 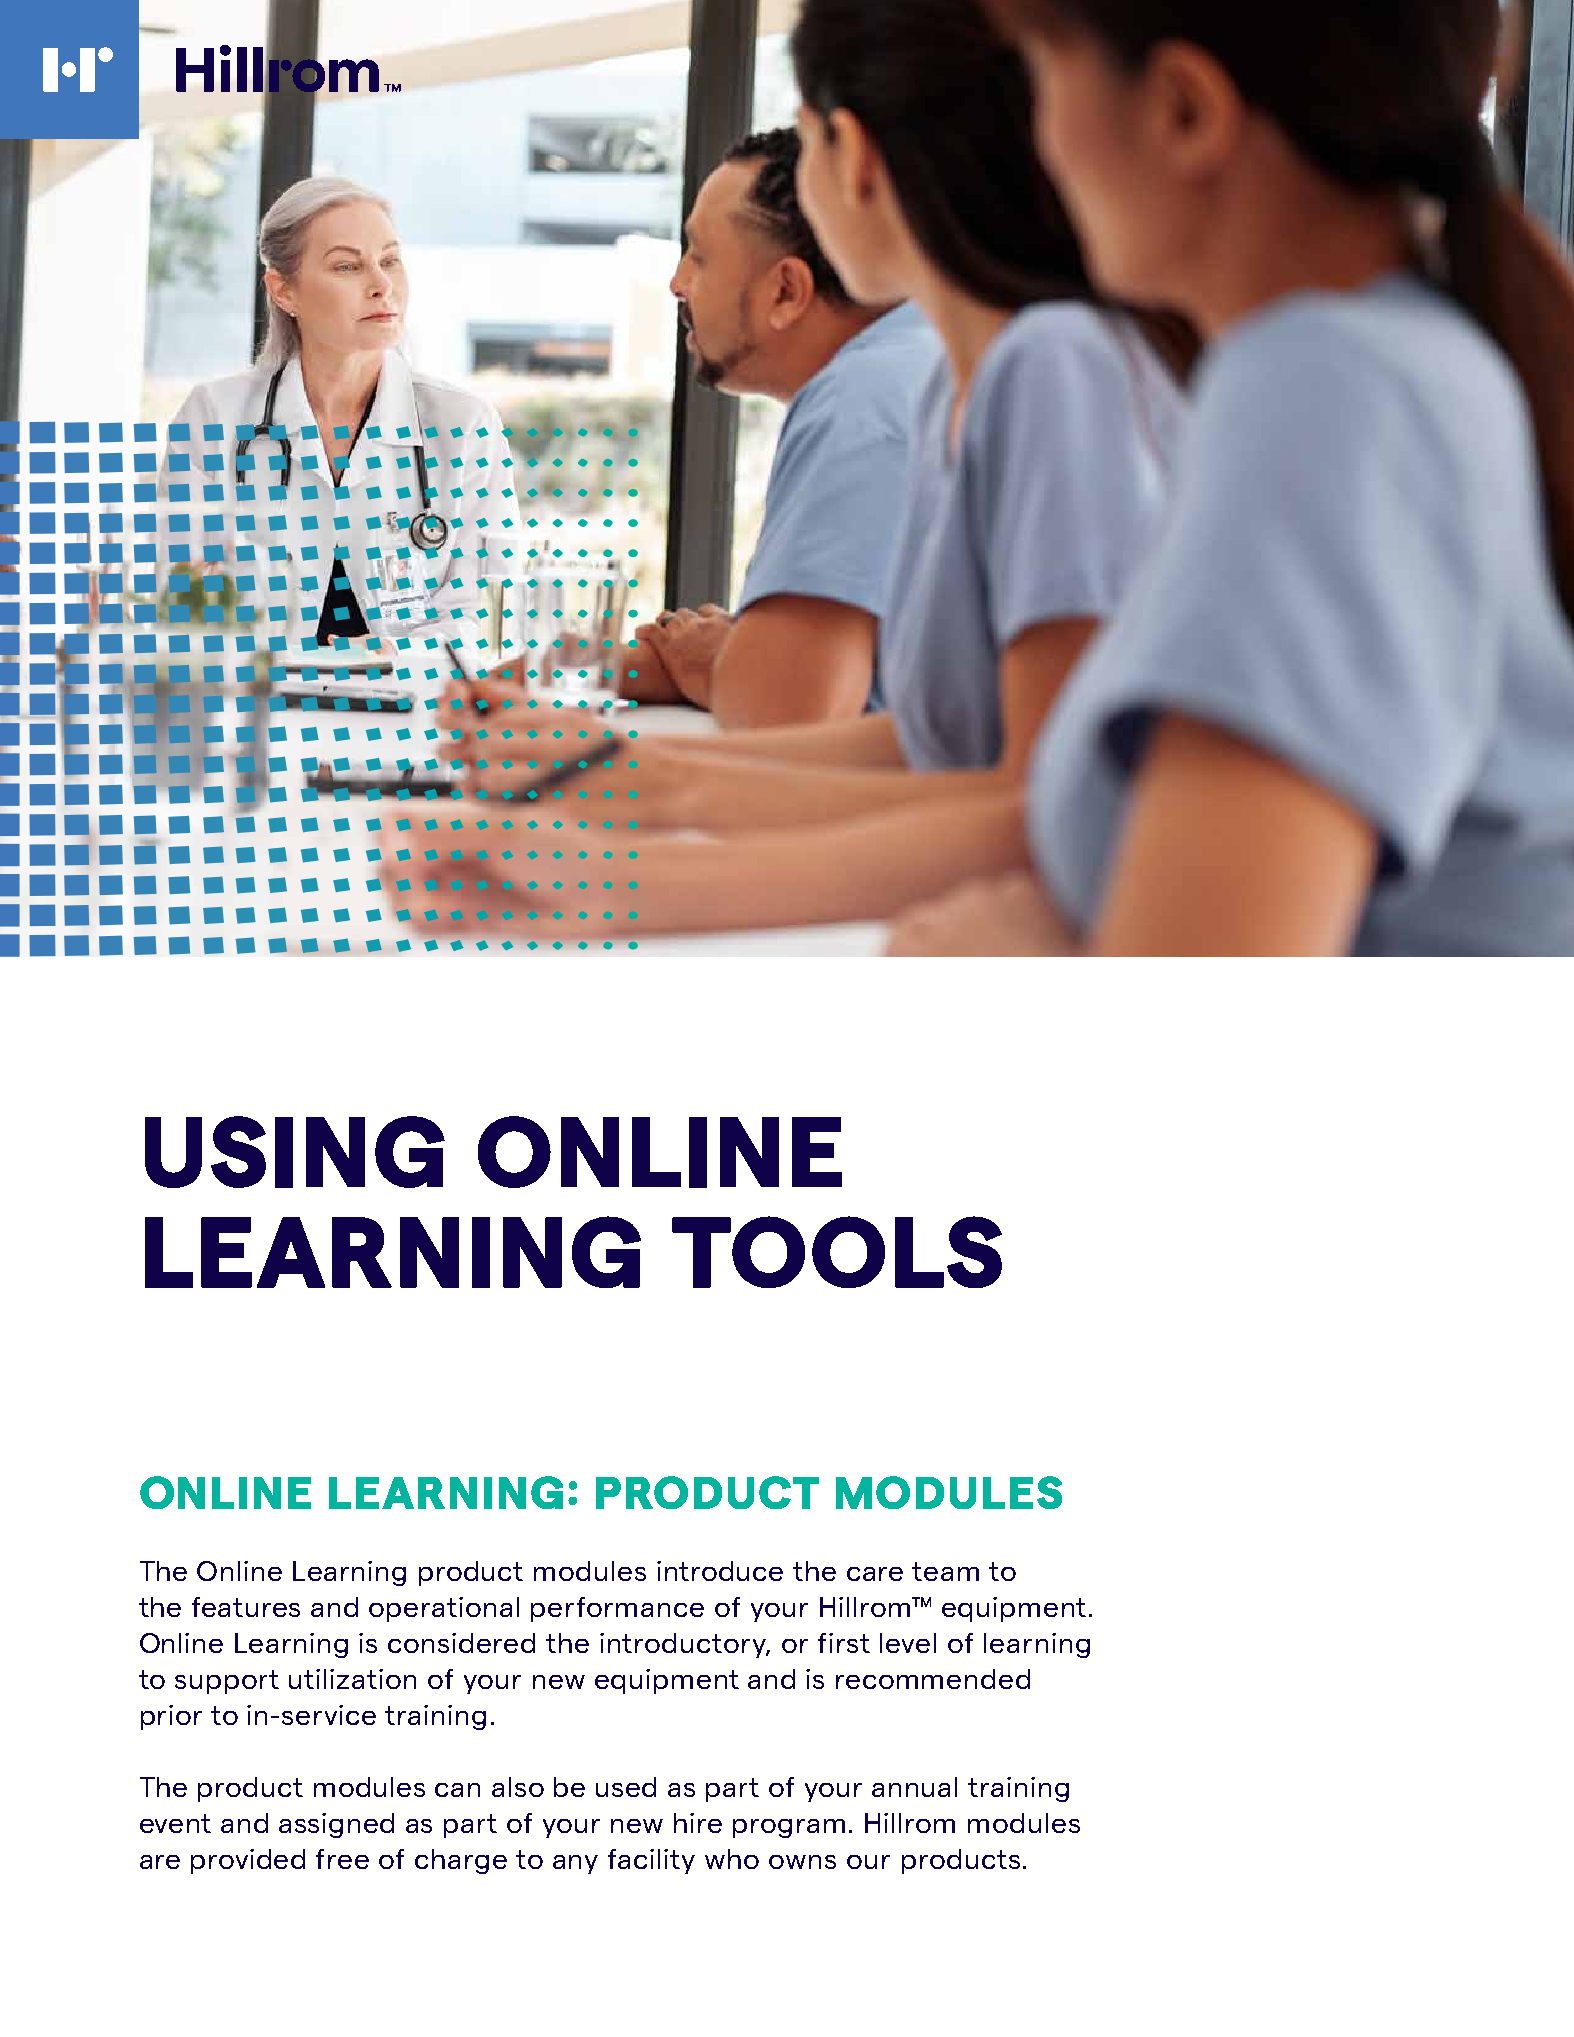 I want to click on USING, so click(x=295, y=1152).
